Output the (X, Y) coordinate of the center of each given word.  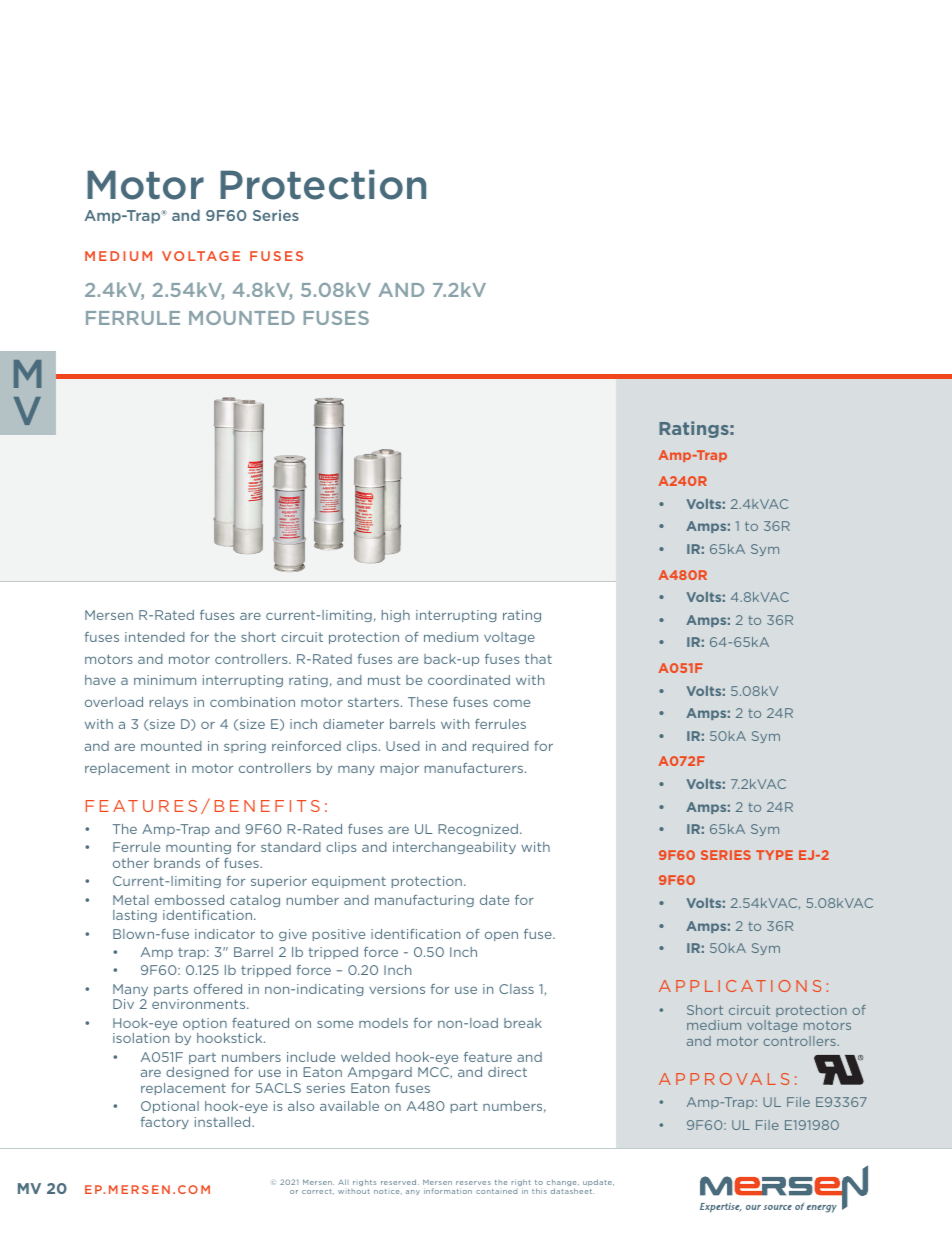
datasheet (572, 1191)
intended (155, 637)
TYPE (774, 855)
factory (165, 1123)
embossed (189, 900)
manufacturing (424, 901)
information (448, 1191)
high (396, 616)
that (538, 659)
